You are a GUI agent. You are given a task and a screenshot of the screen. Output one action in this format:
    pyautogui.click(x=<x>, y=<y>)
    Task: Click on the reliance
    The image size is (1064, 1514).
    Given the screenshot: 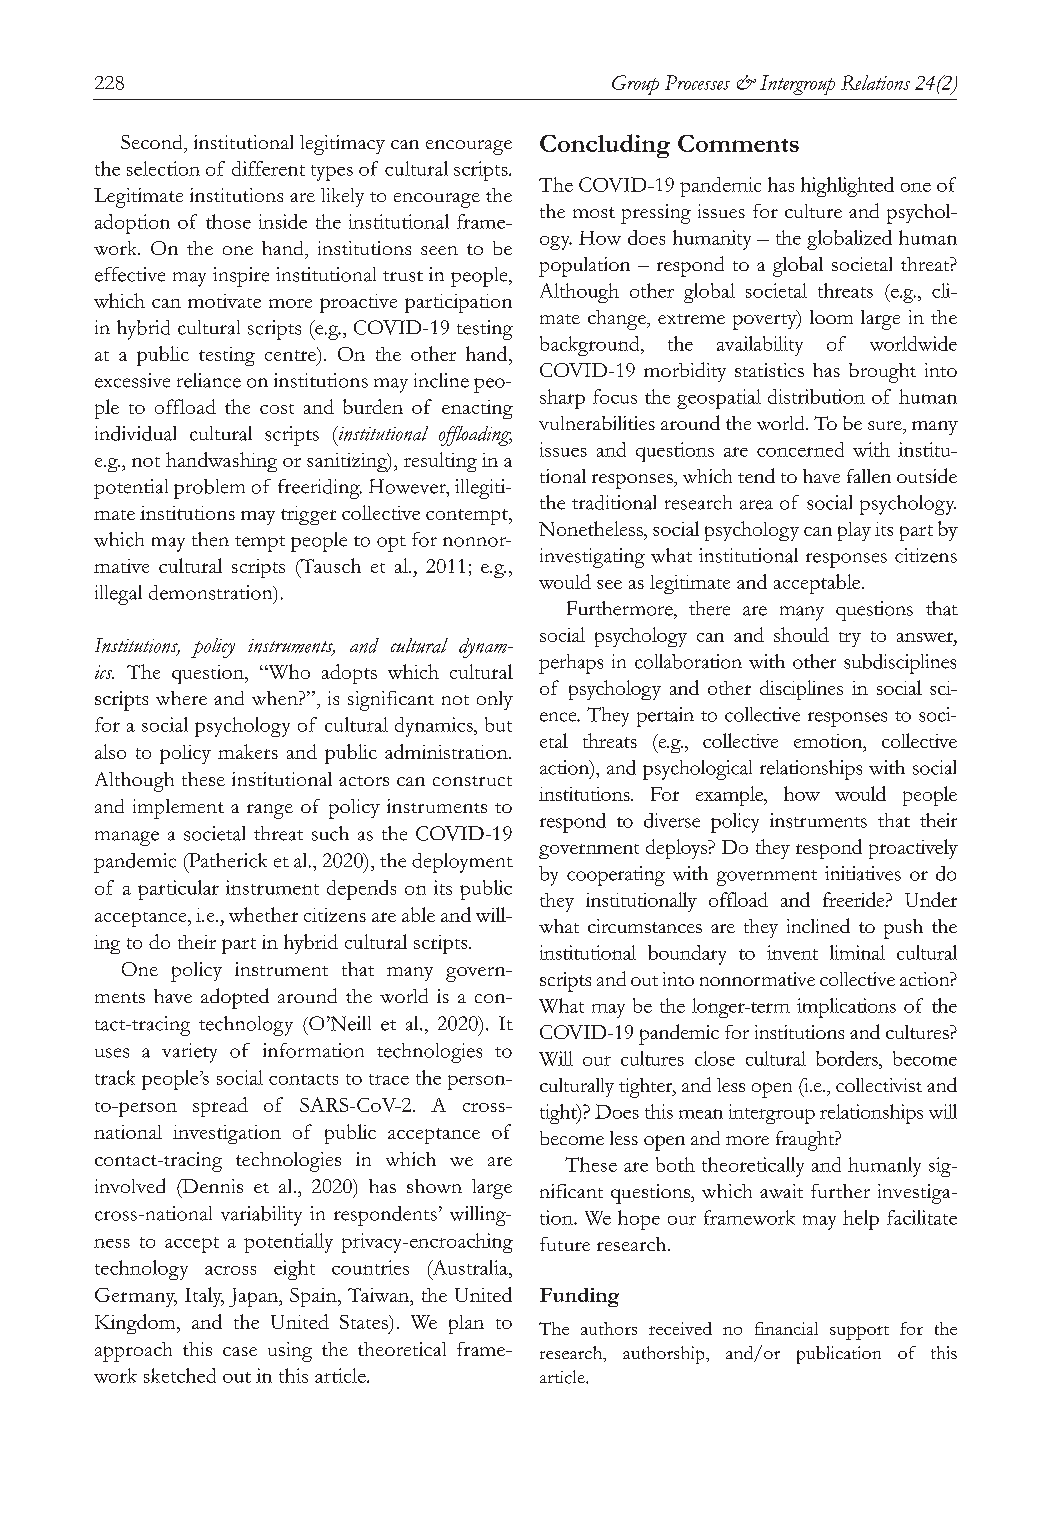 What is the action you would take?
    pyautogui.click(x=209, y=380)
